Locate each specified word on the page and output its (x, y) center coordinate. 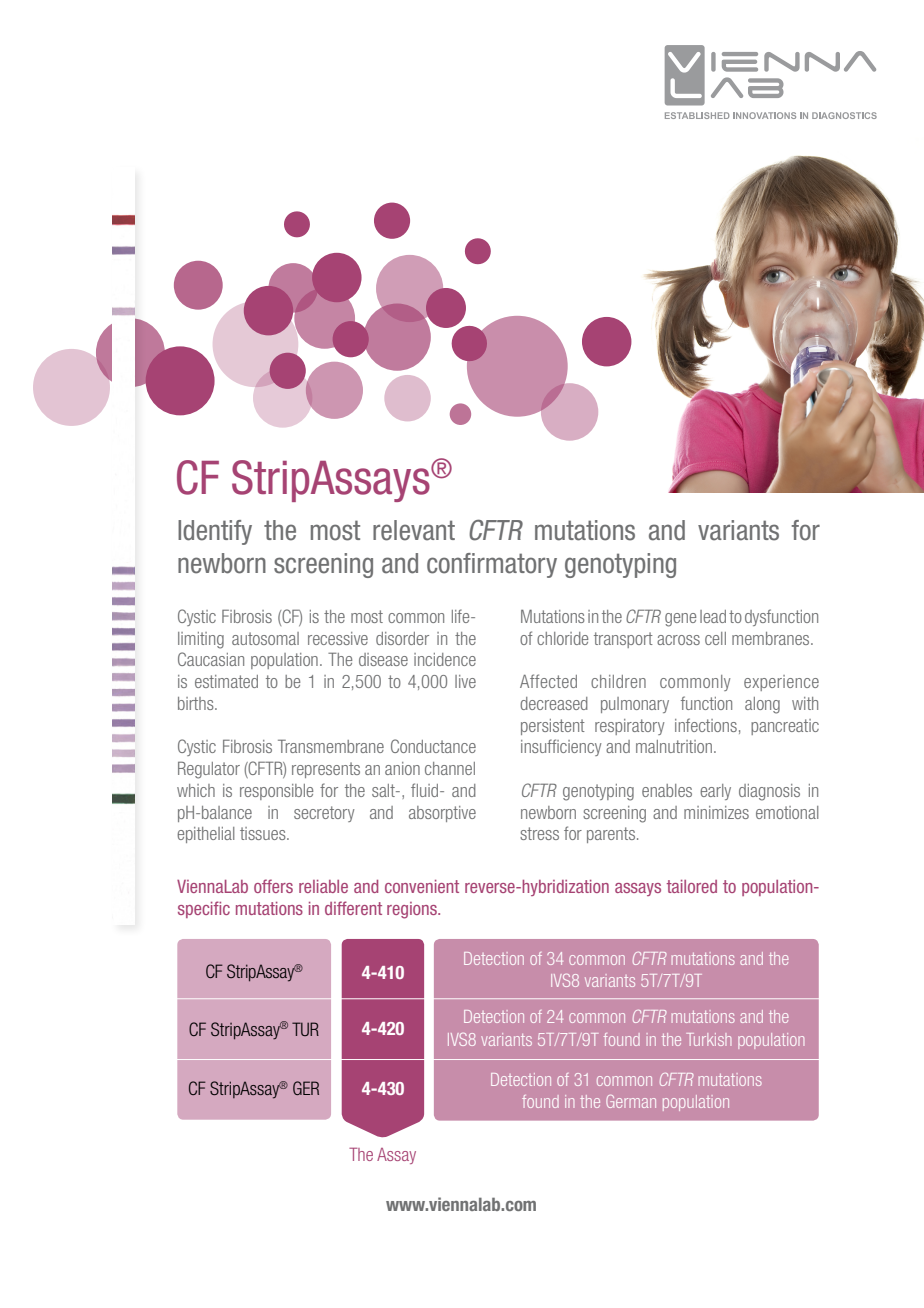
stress (539, 833)
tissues (264, 833)
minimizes (716, 812)
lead (713, 616)
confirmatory (492, 565)
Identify (215, 532)
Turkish (708, 1039)
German (631, 1101)
